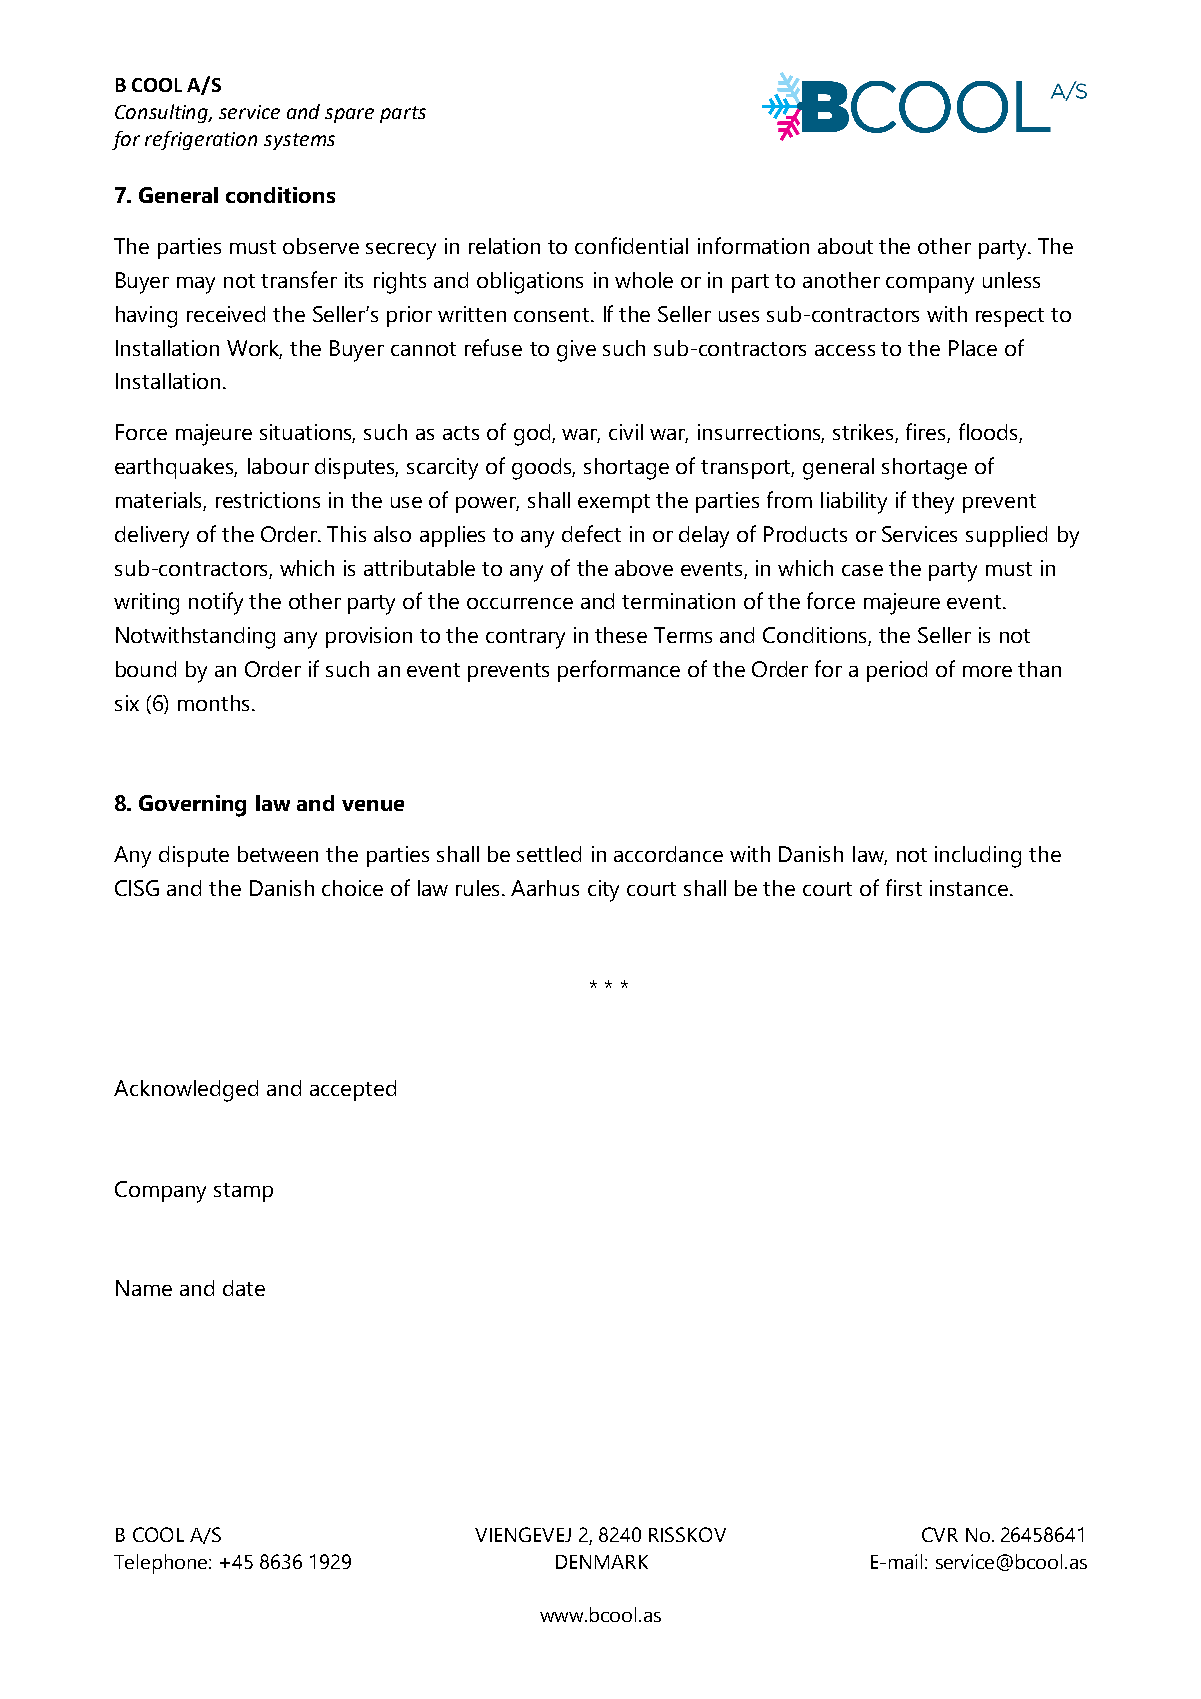 The width and height of the document is (1201, 1699). What do you see at coordinates (162, 1564) in the document?
I see `Telephone` at bounding box center [162, 1564].
